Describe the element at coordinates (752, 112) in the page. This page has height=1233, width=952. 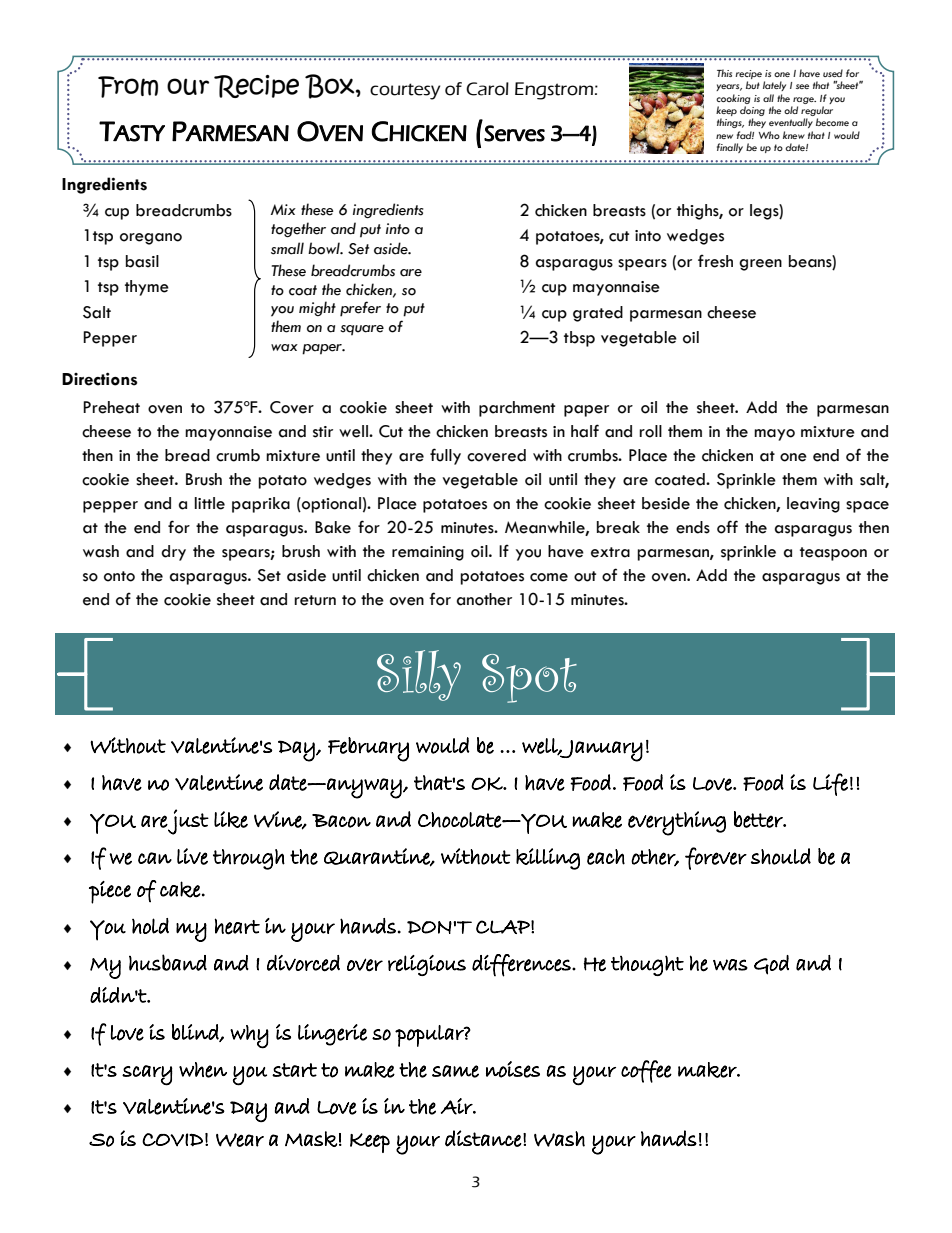
I see `doing` at that location.
